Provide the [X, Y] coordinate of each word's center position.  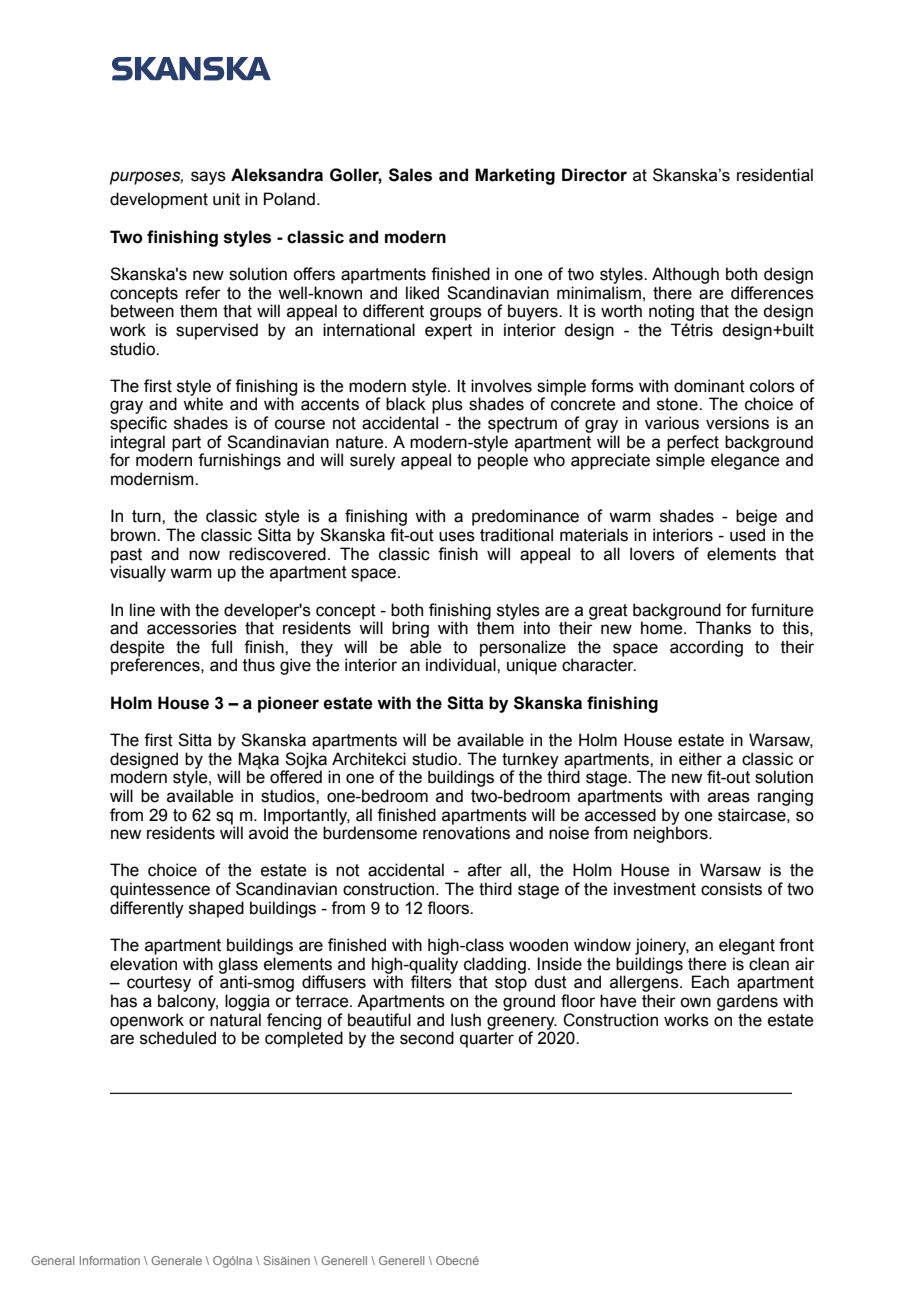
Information [110, 1260]
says [208, 178]
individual [462, 665]
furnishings [239, 461]
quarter [487, 1040]
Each [710, 982]
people [503, 461]
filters [432, 981]
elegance [745, 461]
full [221, 647]
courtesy [159, 984]
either [700, 759]
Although [685, 275]
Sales [410, 175]
